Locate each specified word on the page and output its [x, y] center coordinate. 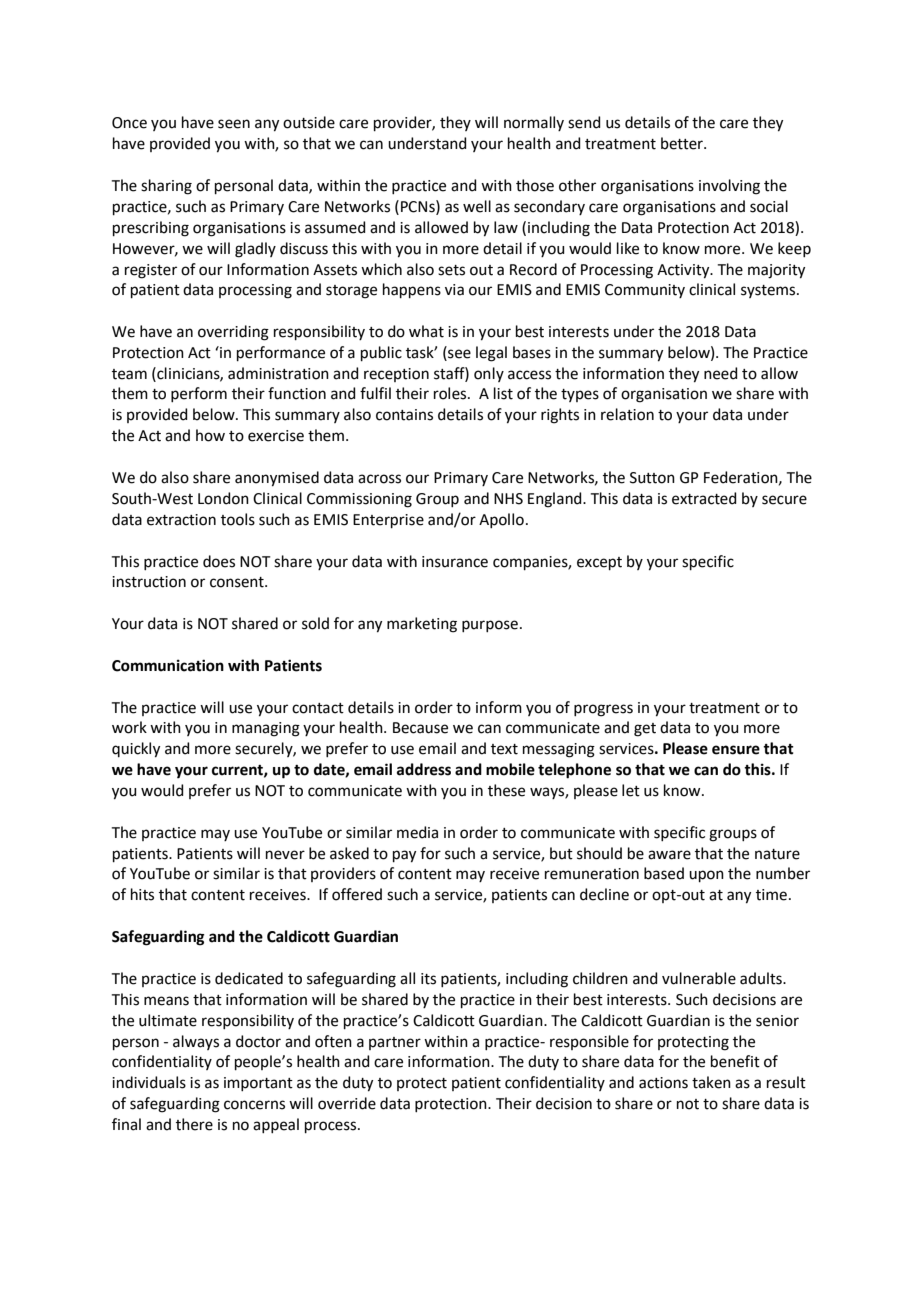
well [477, 206]
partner [395, 1043]
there [194, 1124]
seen [234, 124]
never [285, 855]
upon [706, 876]
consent [238, 582]
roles [451, 393]
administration [278, 373]
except [599, 563]
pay [404, 856]
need [721, 373]
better [683, 143]
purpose [490, 626]
